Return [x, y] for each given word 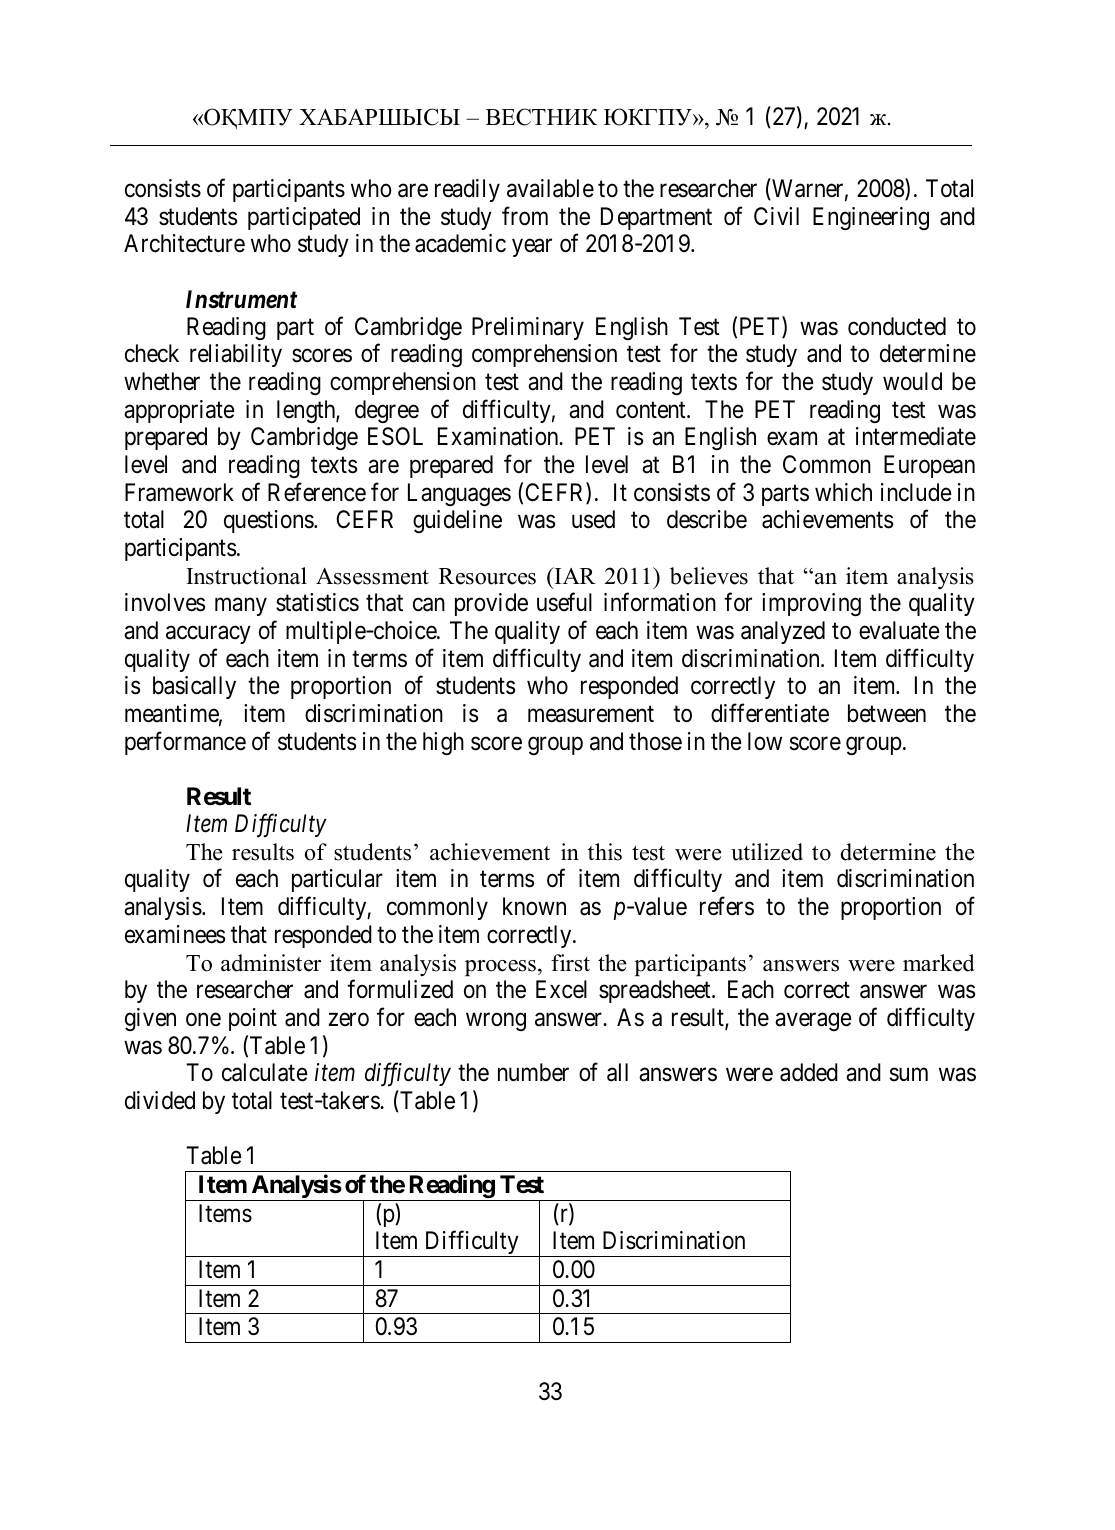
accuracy [208, 635]
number [533, 1072]
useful [564, 602]
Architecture [184, 243]
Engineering [871, 218]
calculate [265, 1072]
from [525, 216]
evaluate [899, 630]
